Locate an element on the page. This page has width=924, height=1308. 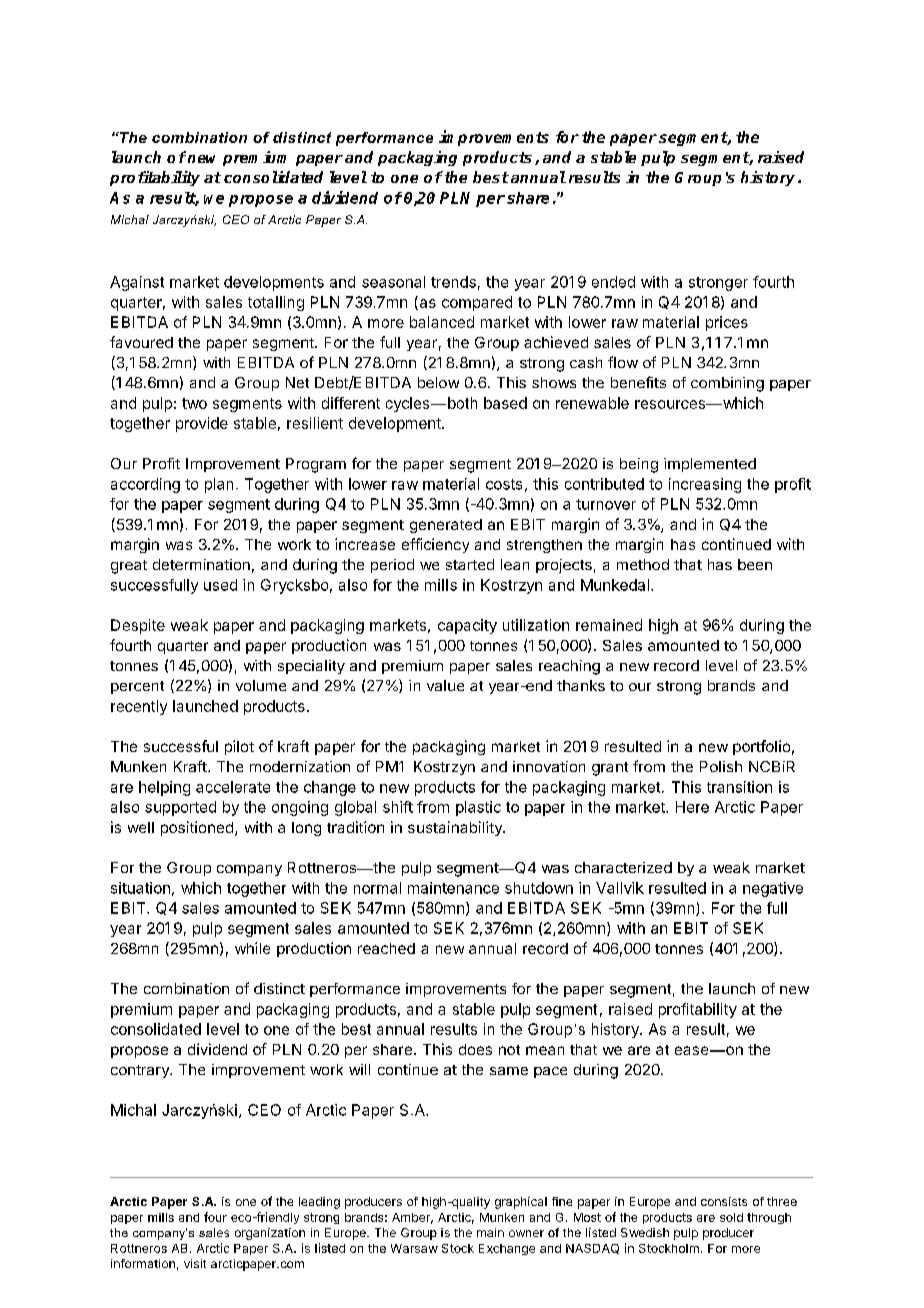
balanced is located at coordinates (442, 322).
